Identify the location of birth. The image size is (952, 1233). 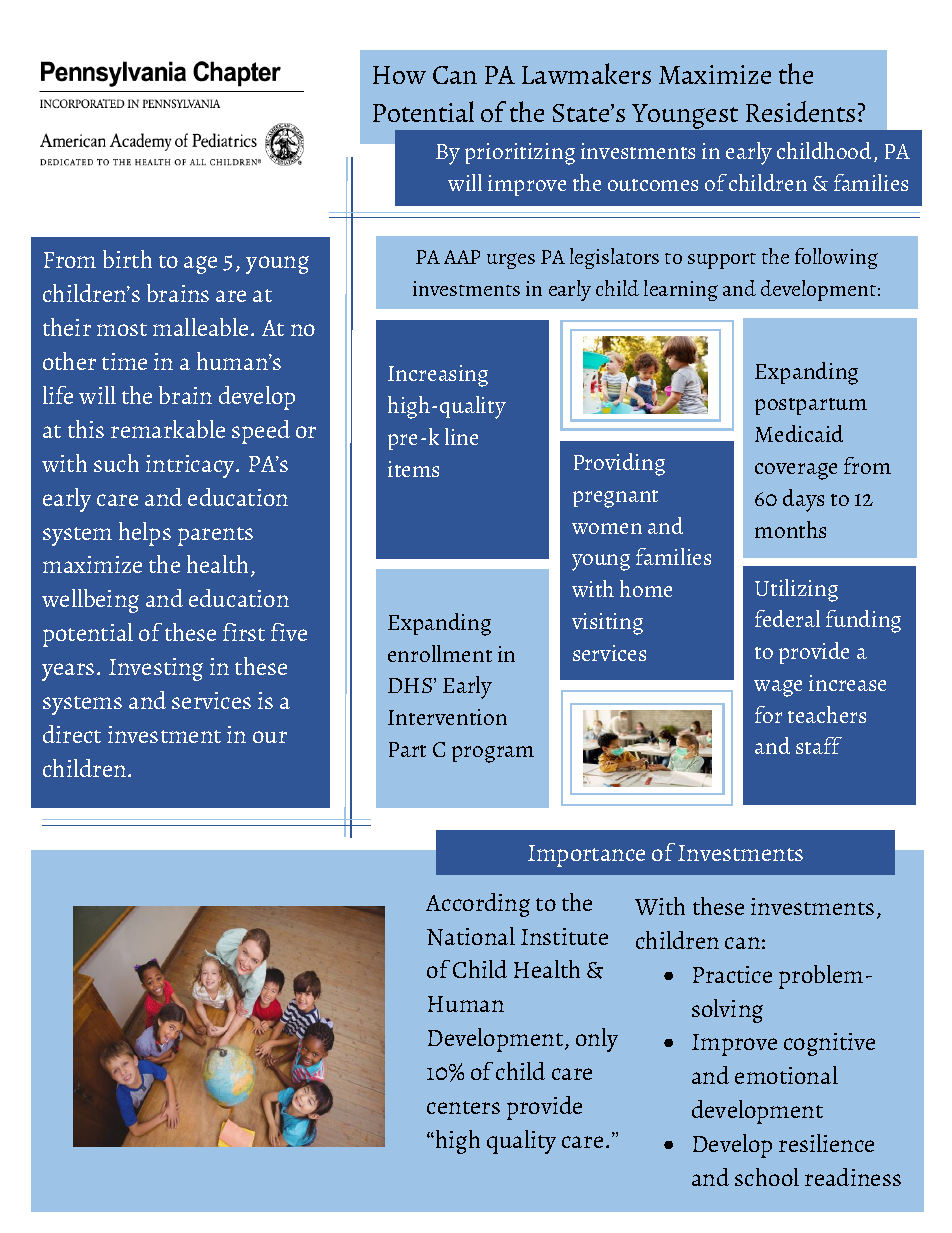
(127, 259).
